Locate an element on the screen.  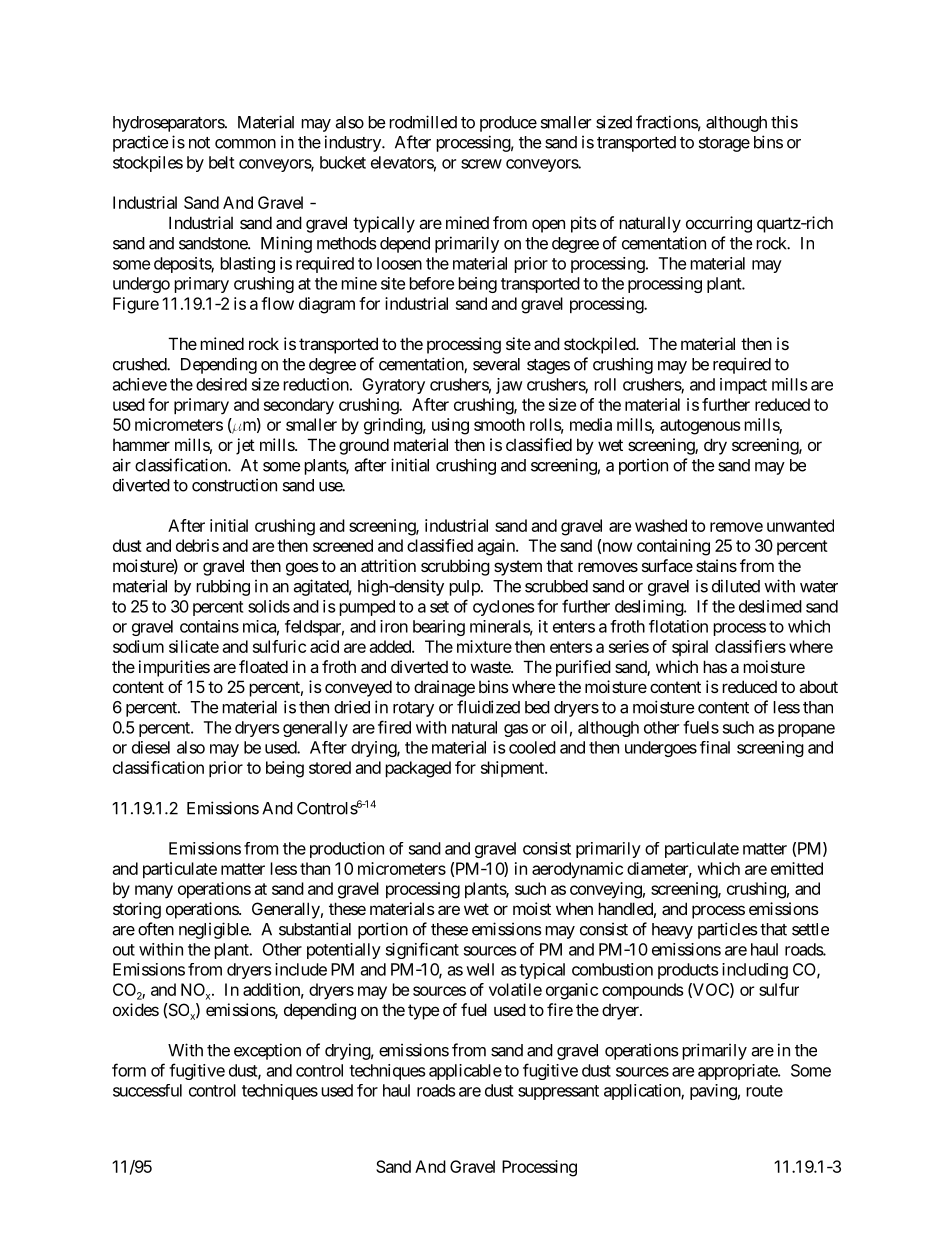
storage is located at coordinates (724, 144).
